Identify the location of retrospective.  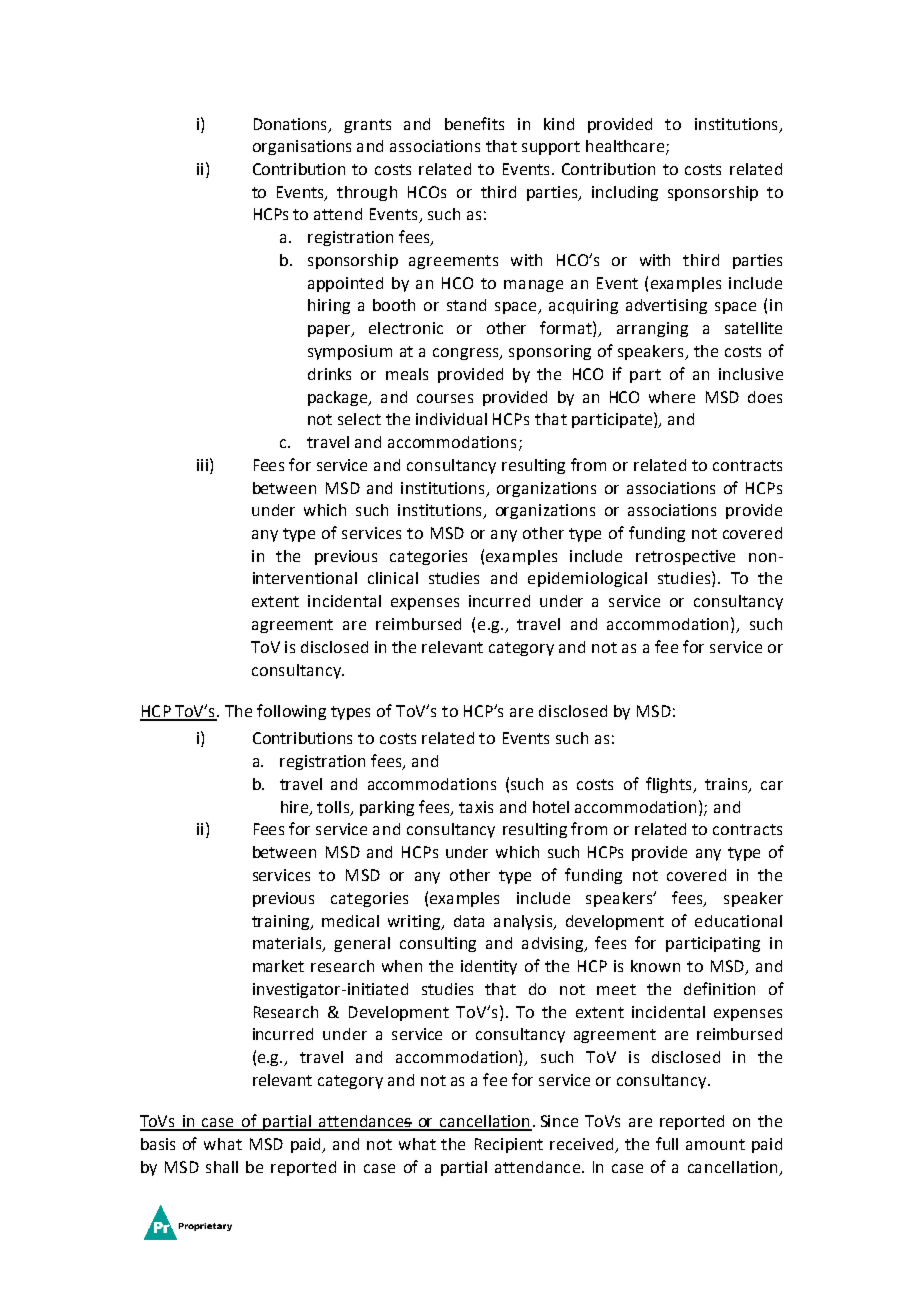
(685, 557).
